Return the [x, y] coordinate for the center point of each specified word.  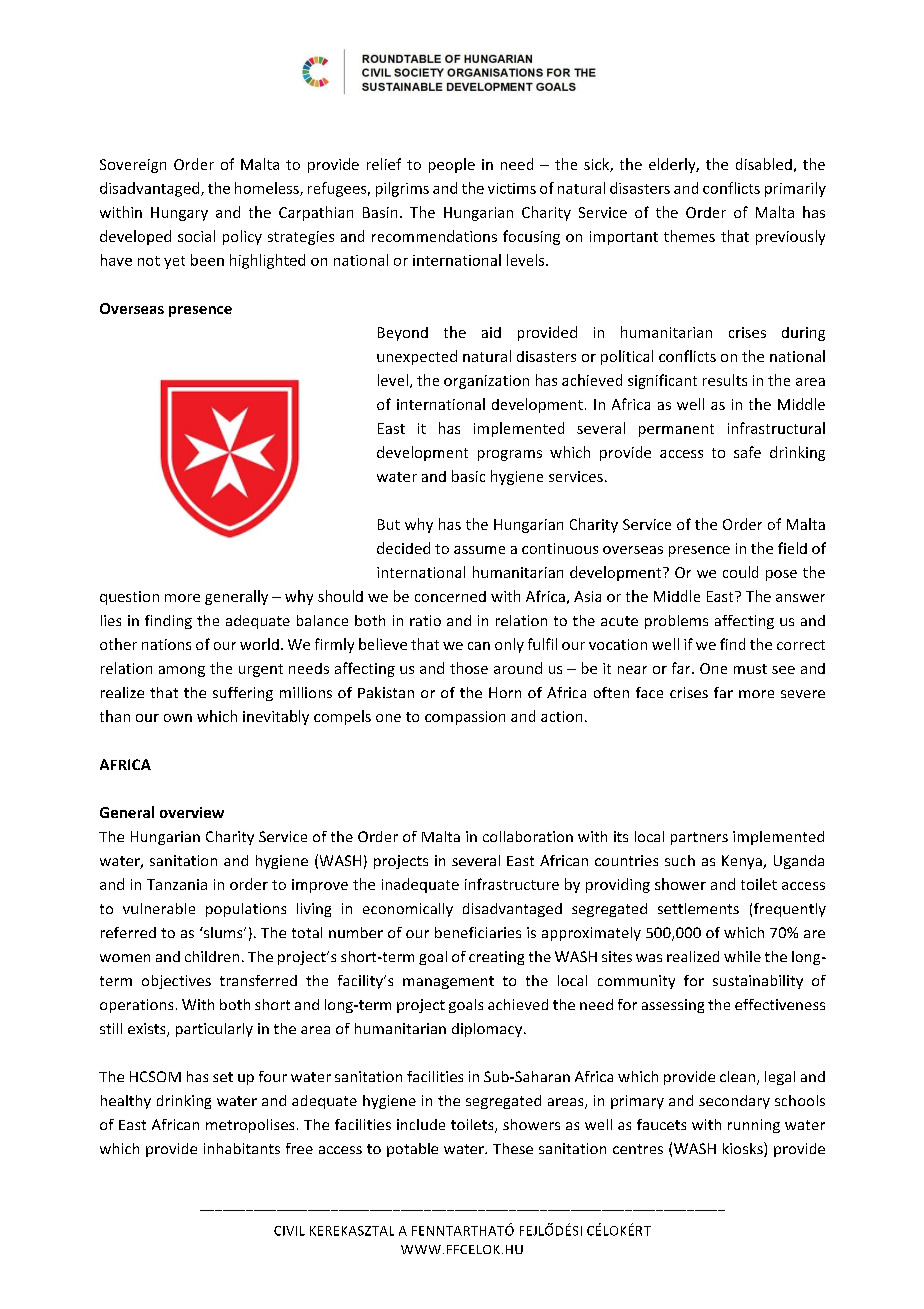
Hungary [179, 214]
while [742, 956]
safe [747, 452]
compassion [465, 718]
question [129, 598]
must [750, 669]
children [212, 956]
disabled [764, 164]
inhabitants [242, 1148]
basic [468, 476]
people [452, 165]
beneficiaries [478, 932]
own [178, 718]
